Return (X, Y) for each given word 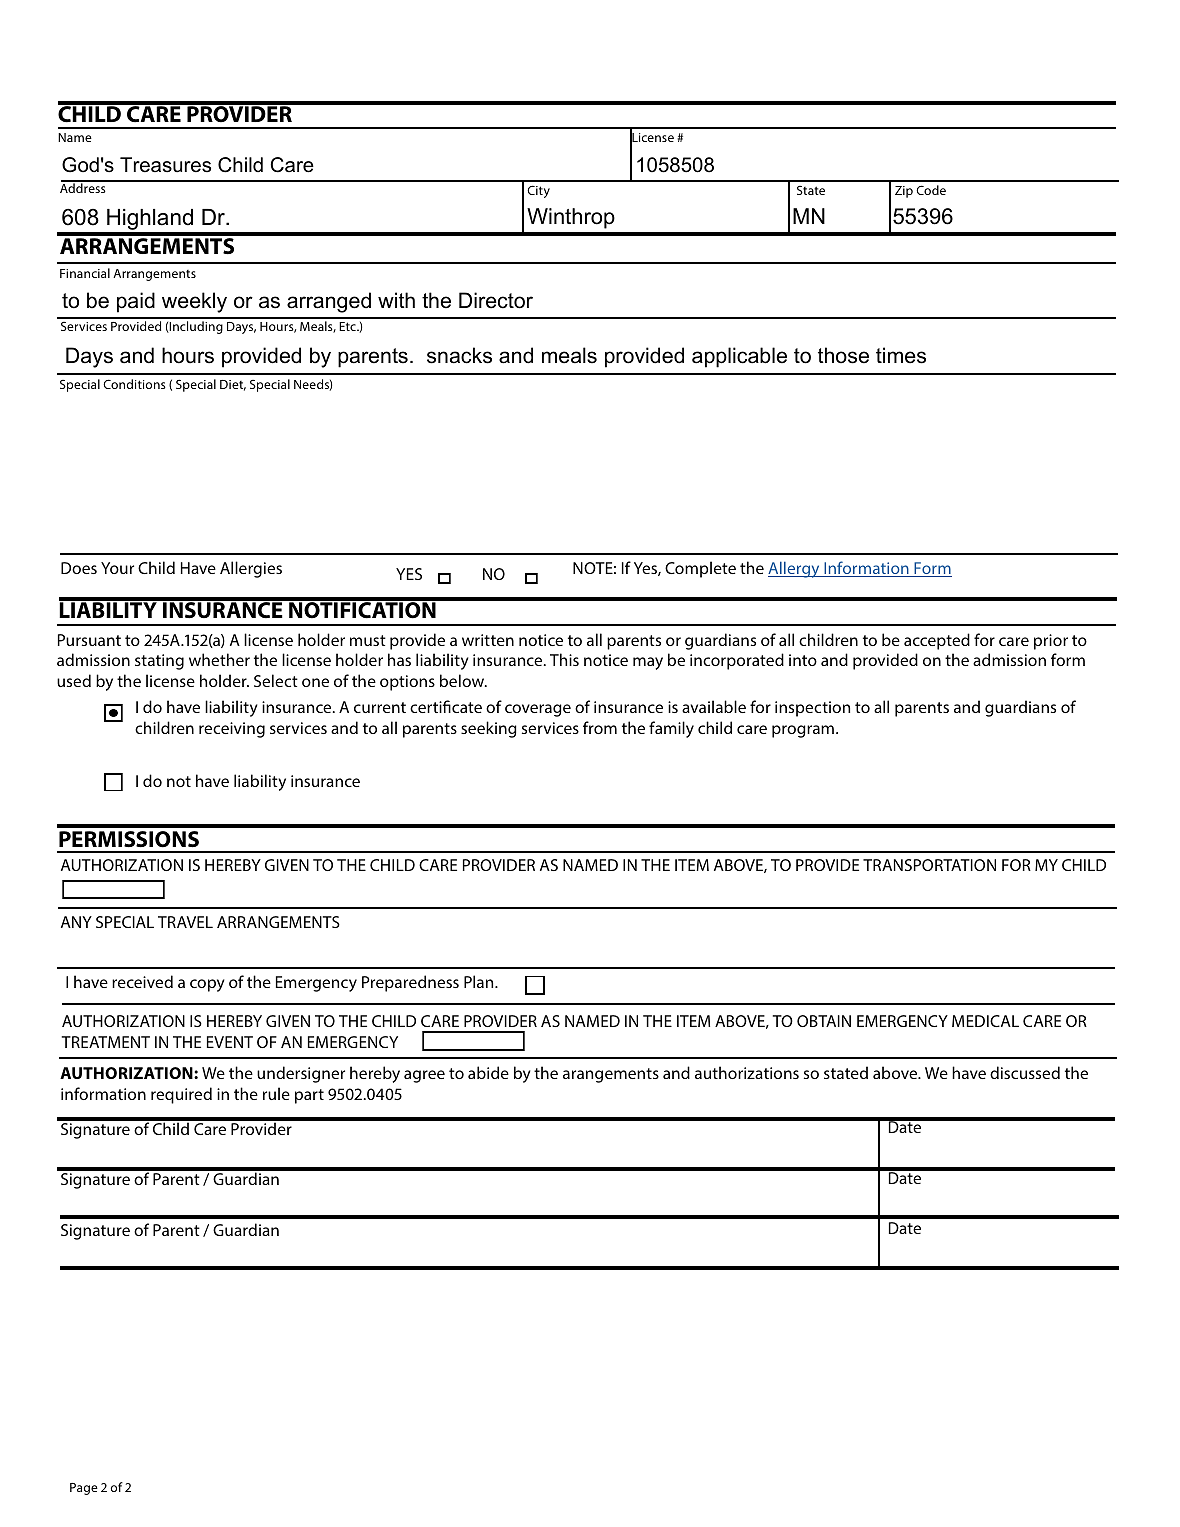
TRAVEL (185, 922)
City (538, 191)
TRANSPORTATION (929, 865)
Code (931, 190)
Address (84, 187)
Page (84, 1489)
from (600, 727)
